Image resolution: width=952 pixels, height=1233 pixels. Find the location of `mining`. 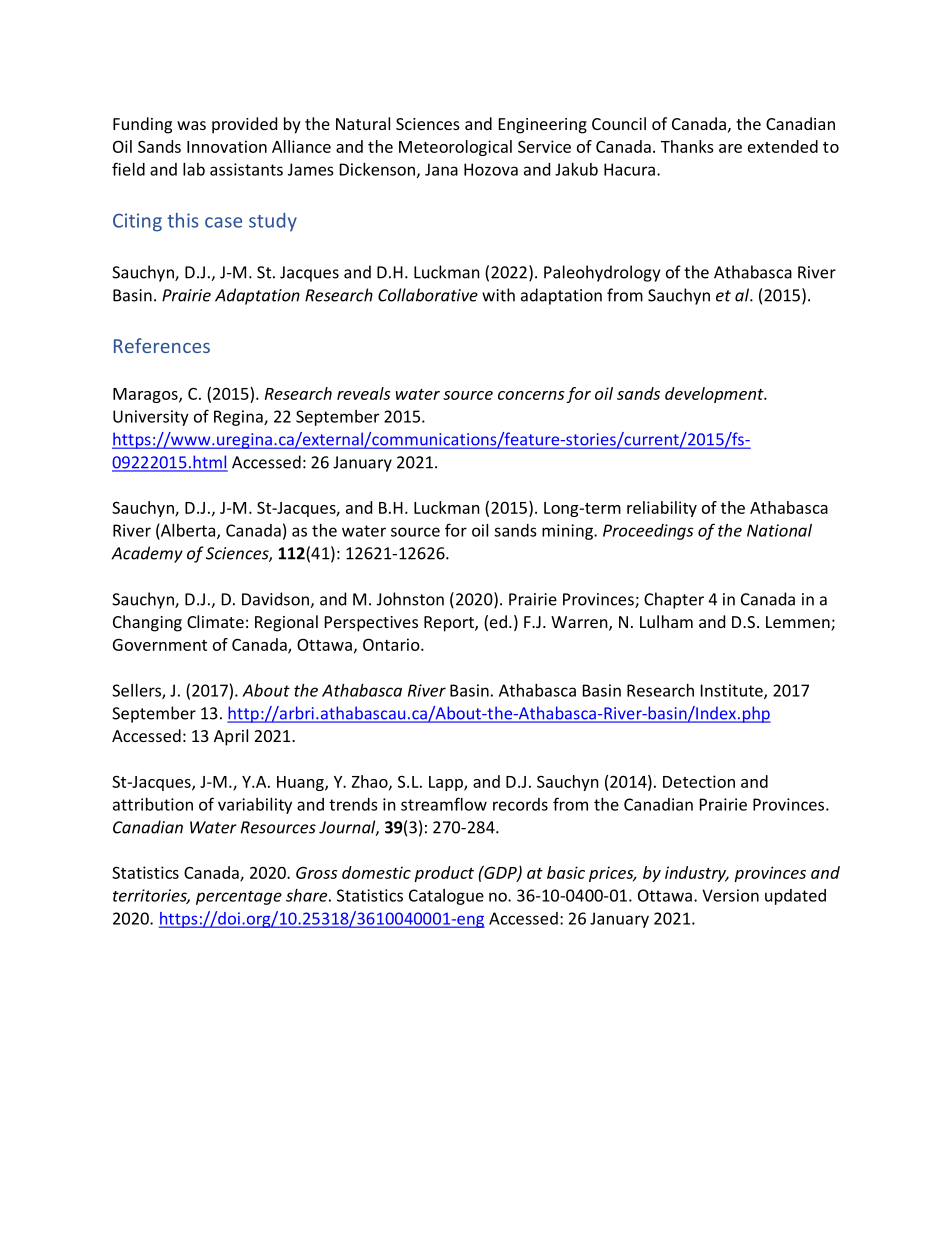

mining is located at coordinates (568, 532).
